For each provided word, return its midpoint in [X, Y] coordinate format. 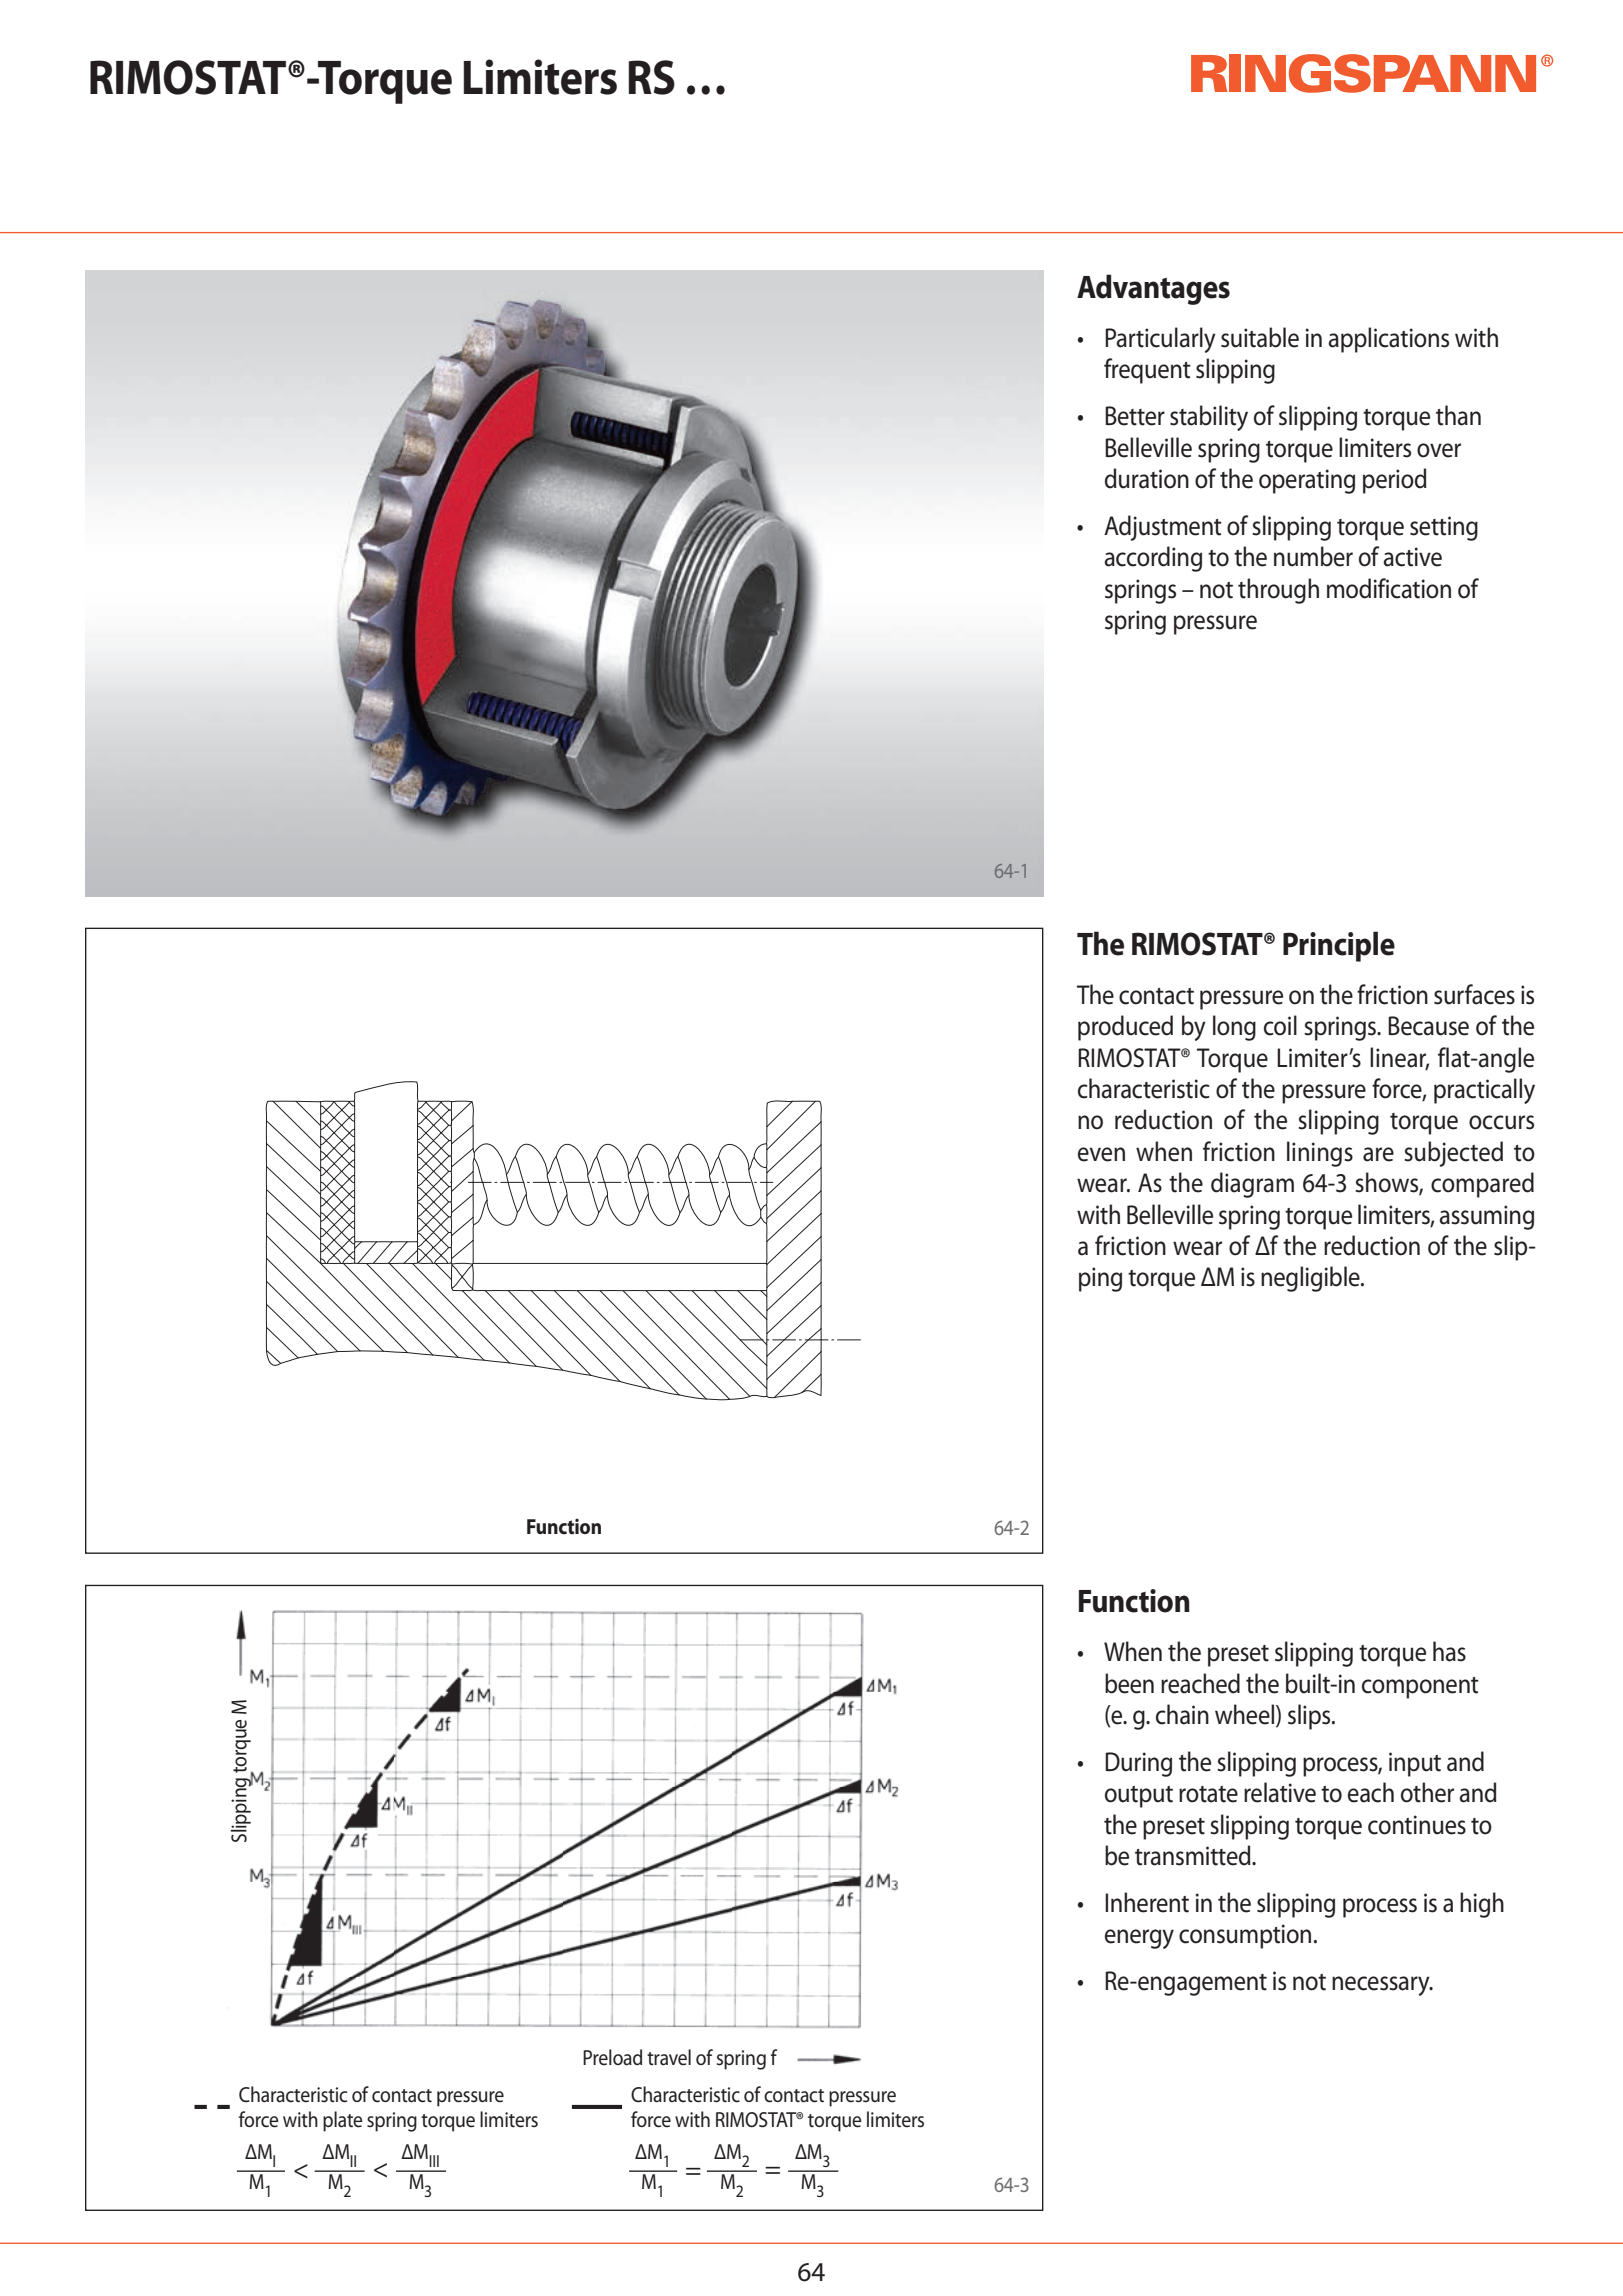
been [1129, 1683]
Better [1135, 416]
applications [1388, 340]
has [1449, 1651]
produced [1125, 1028]
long [1234, 1028]
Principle [1339, 946]
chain [1182, 1714]
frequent [1147, 371]
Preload [612, 2057]
